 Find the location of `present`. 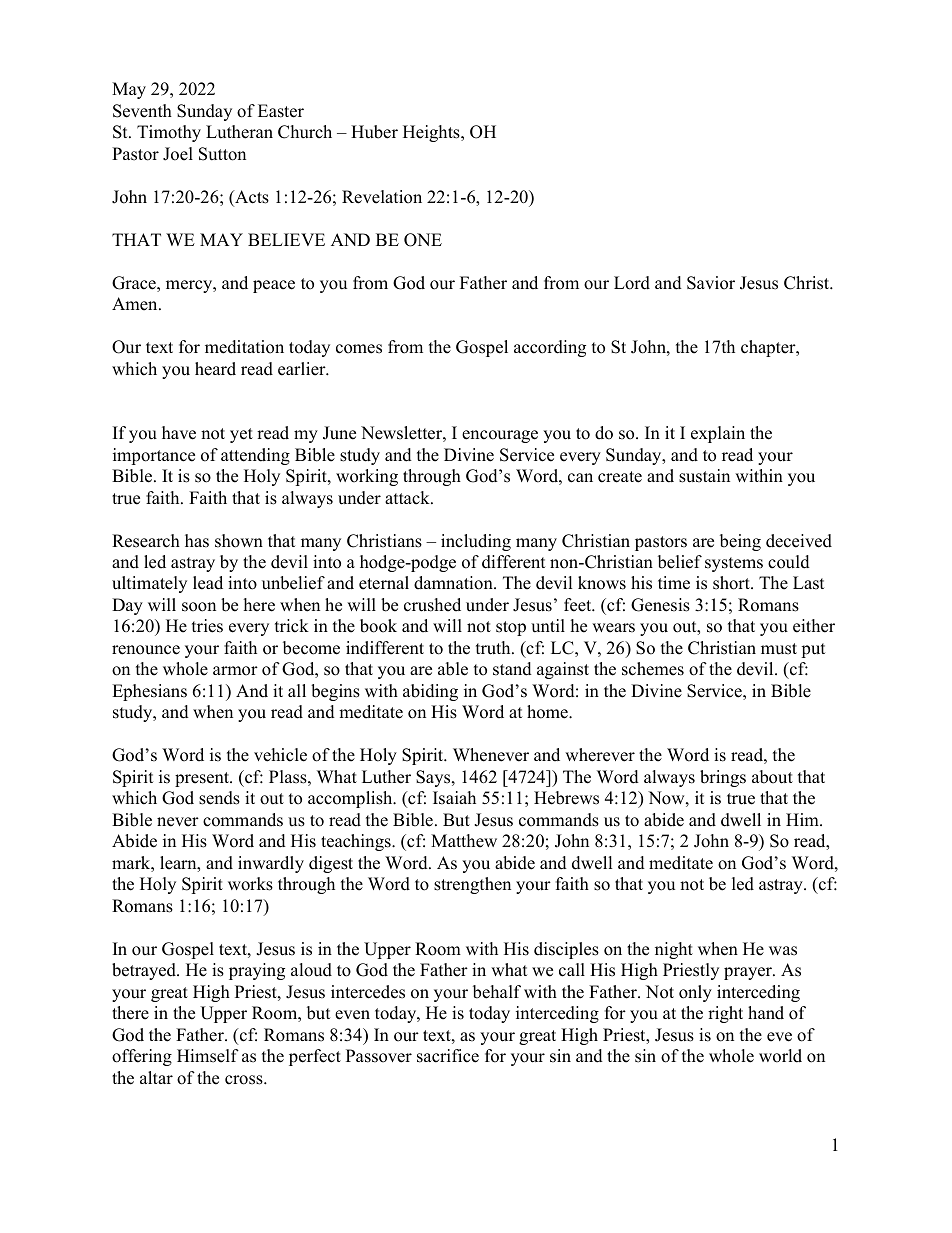

present is located at coordinates (203, 779).
